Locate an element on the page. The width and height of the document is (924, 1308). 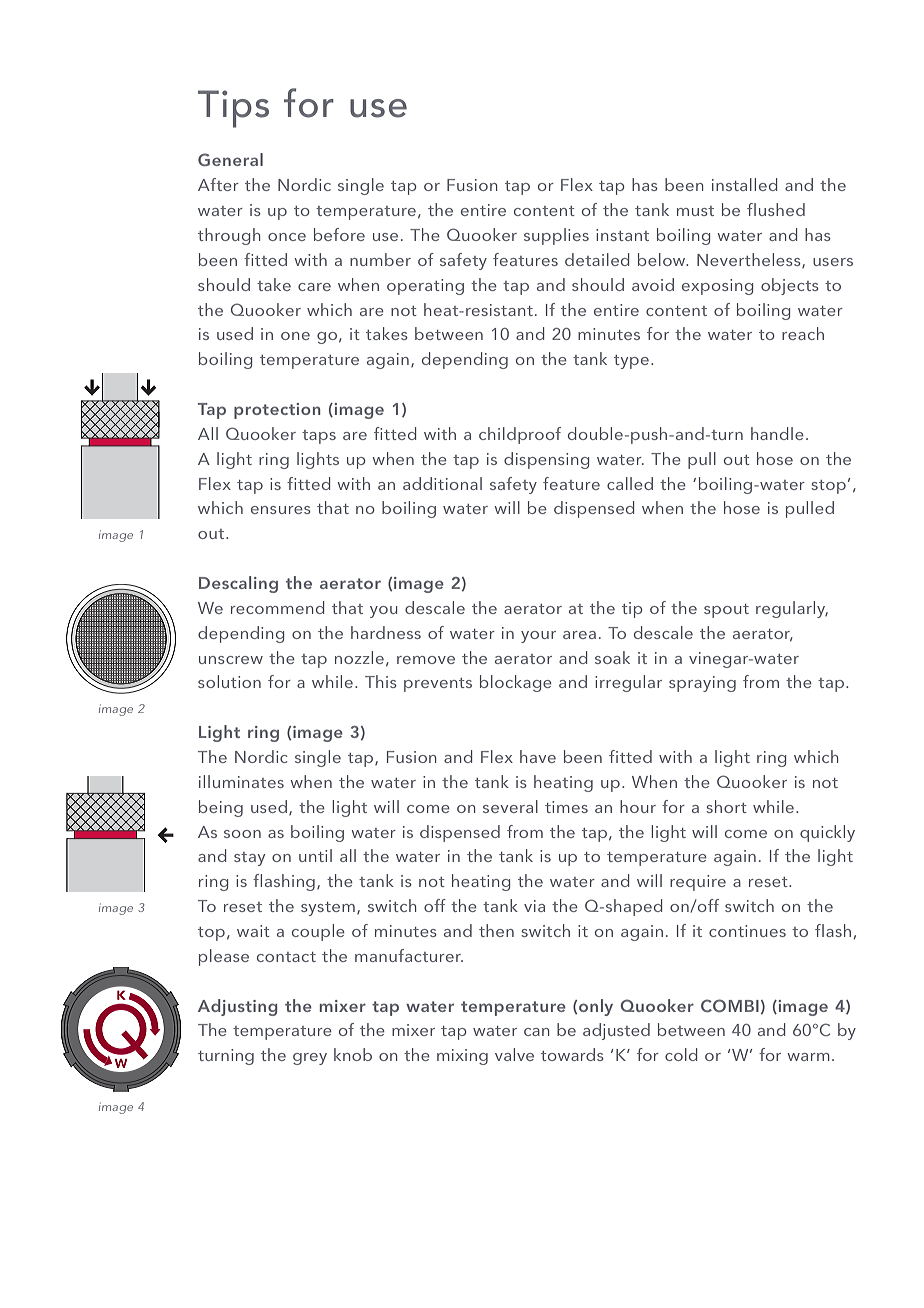
several is located at coordinates (510, 806).
